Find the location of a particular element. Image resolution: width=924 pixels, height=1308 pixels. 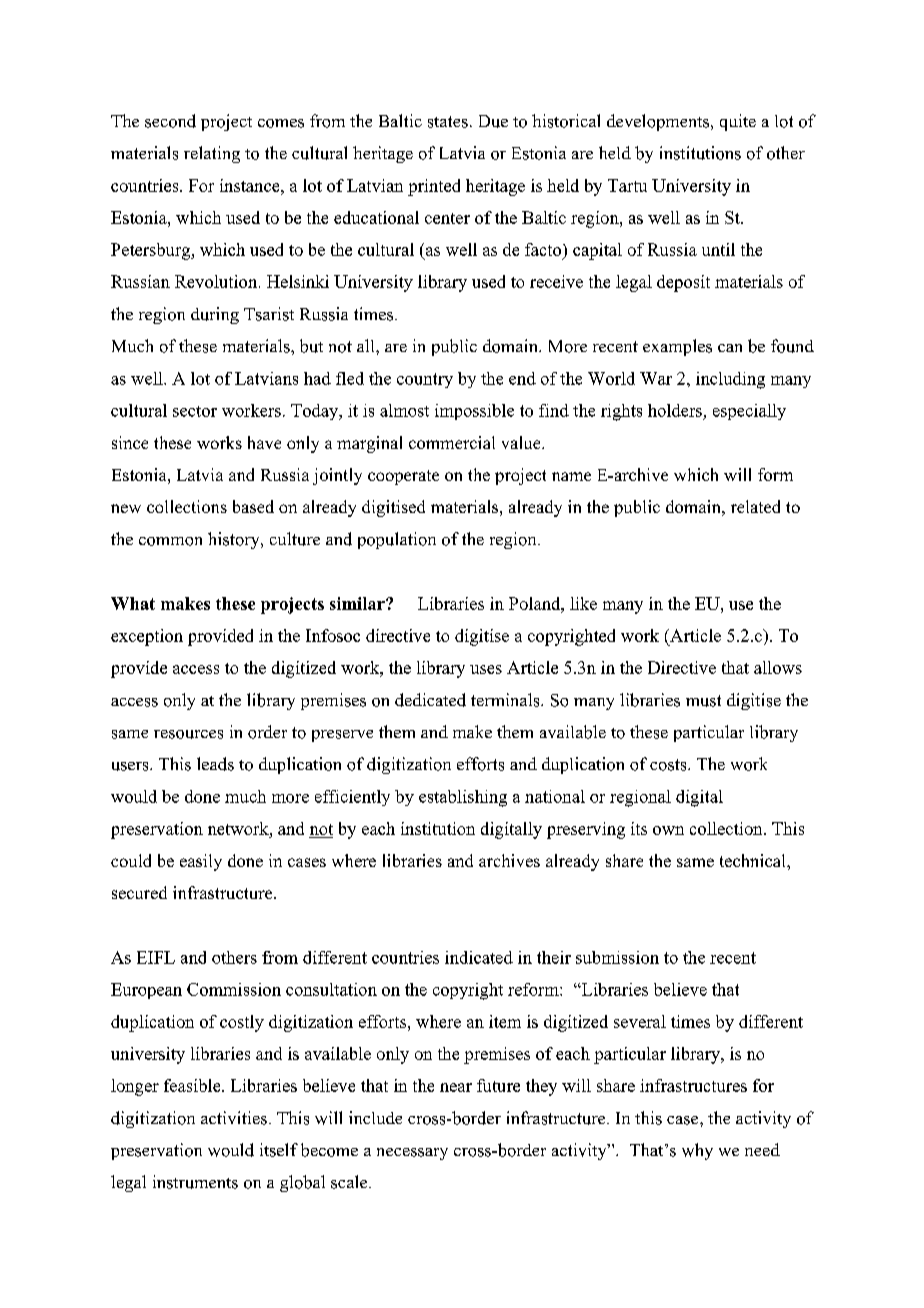

exception is located at coordinates (147, 637).
